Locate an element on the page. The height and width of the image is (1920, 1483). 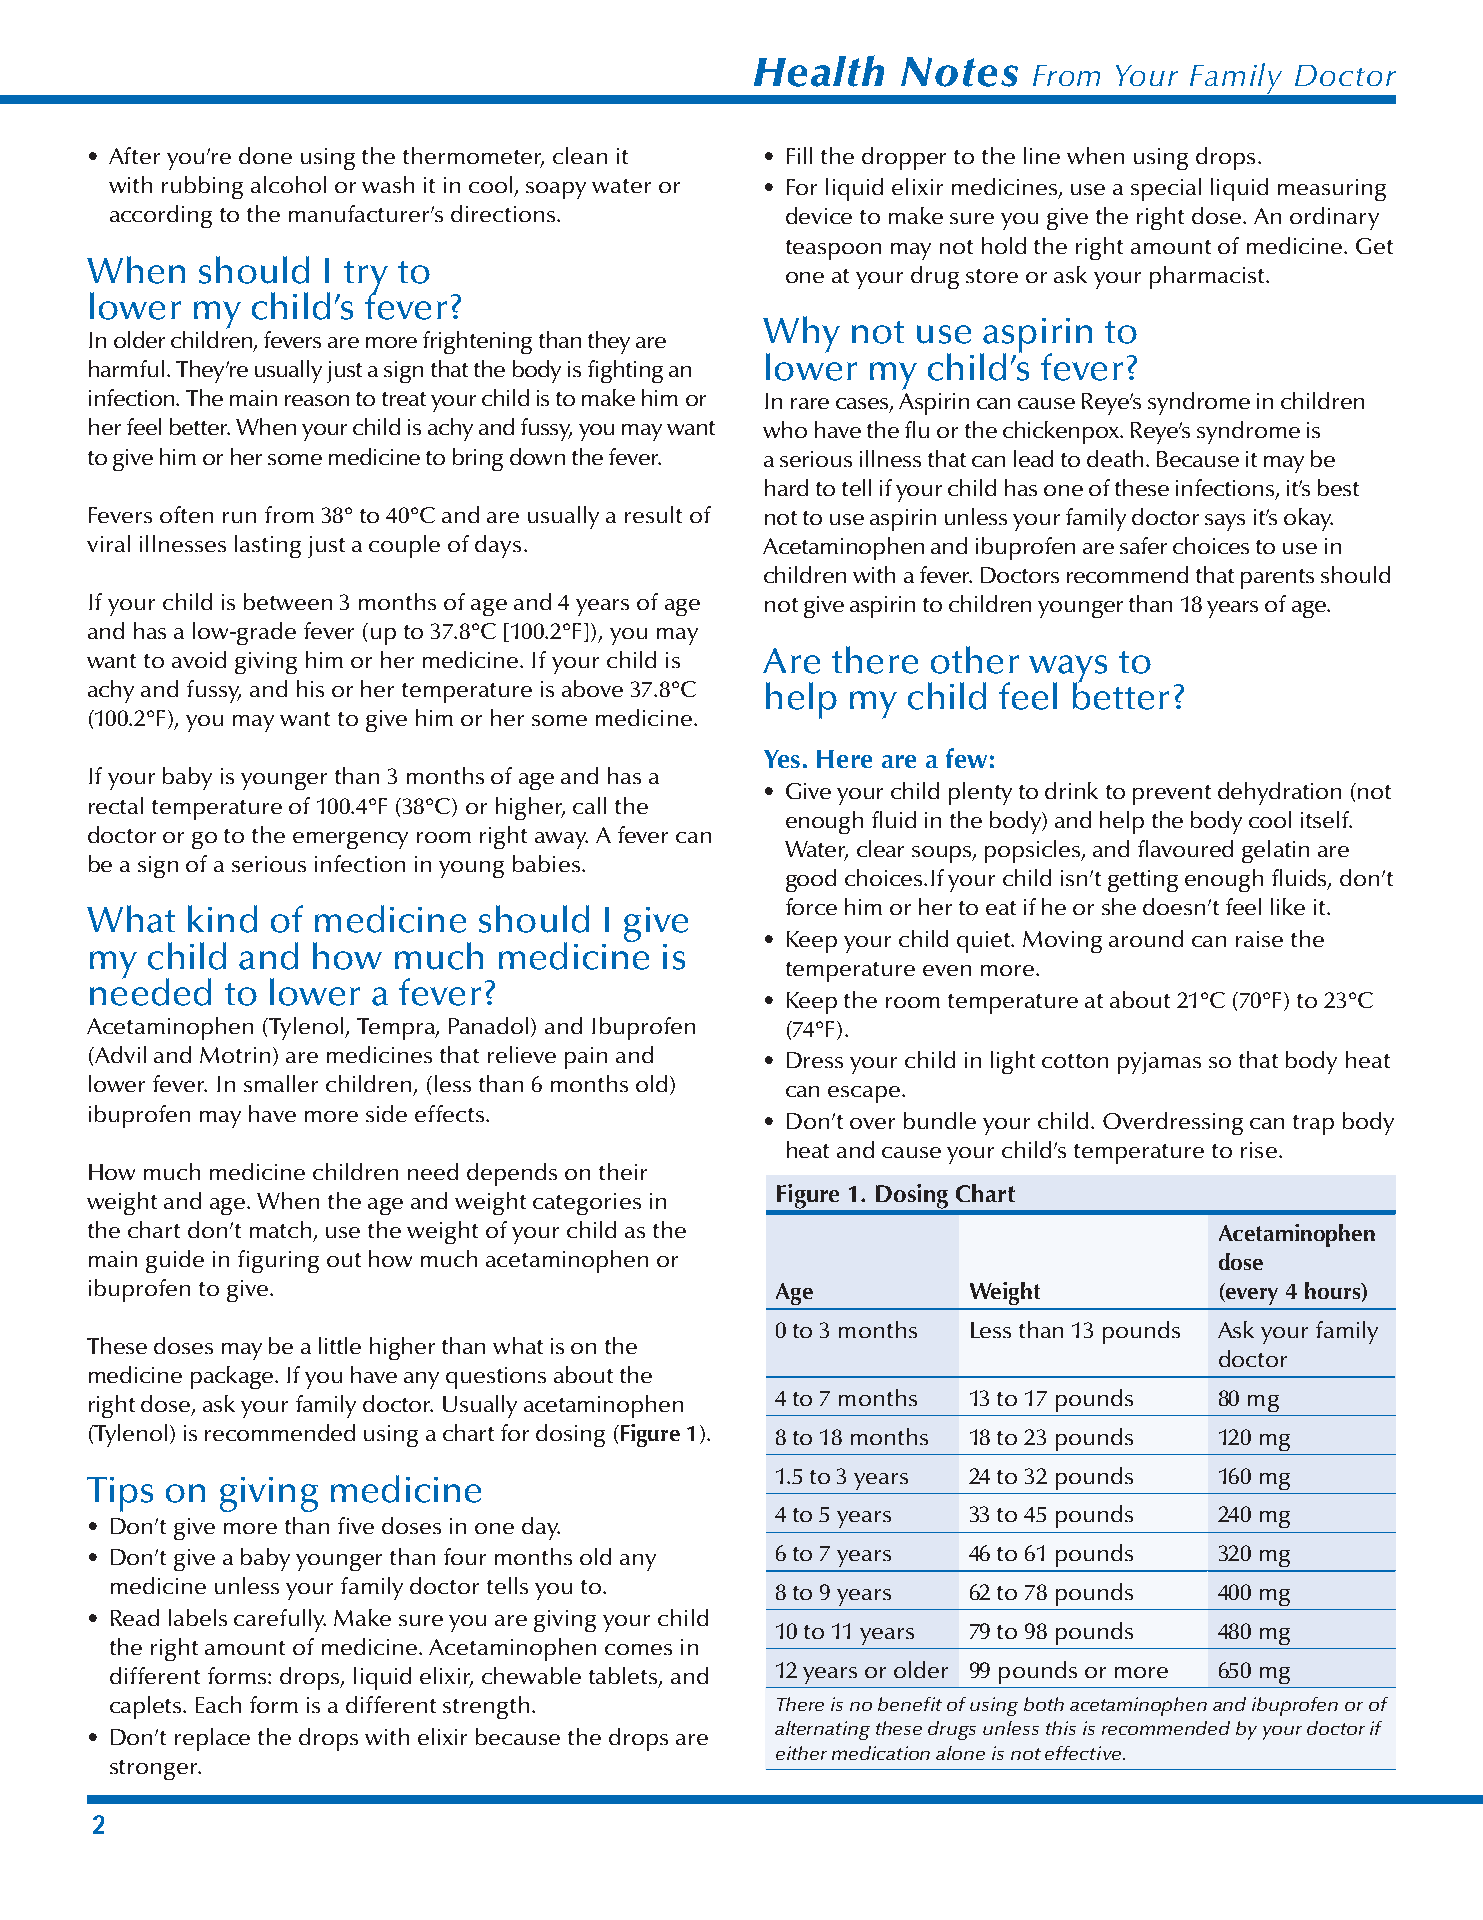
special is located at coordinates (1166, 189).
